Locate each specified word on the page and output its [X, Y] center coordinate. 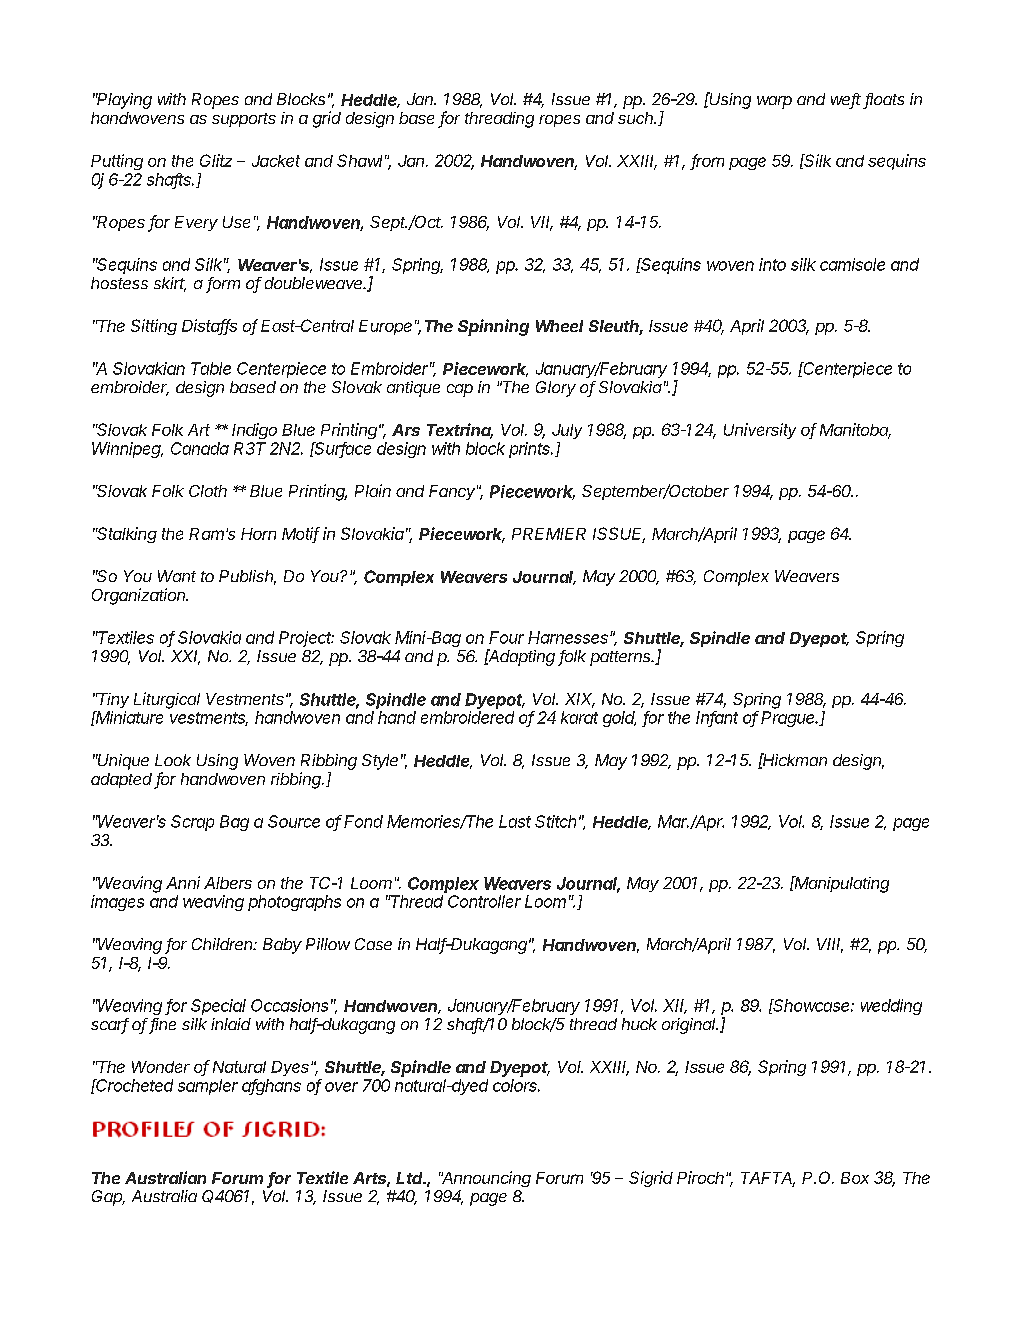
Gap [108, 1198]
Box [855, 1178]
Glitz [216, 160]
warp [774, 102]
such [637, 118]
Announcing [485, 1179]
